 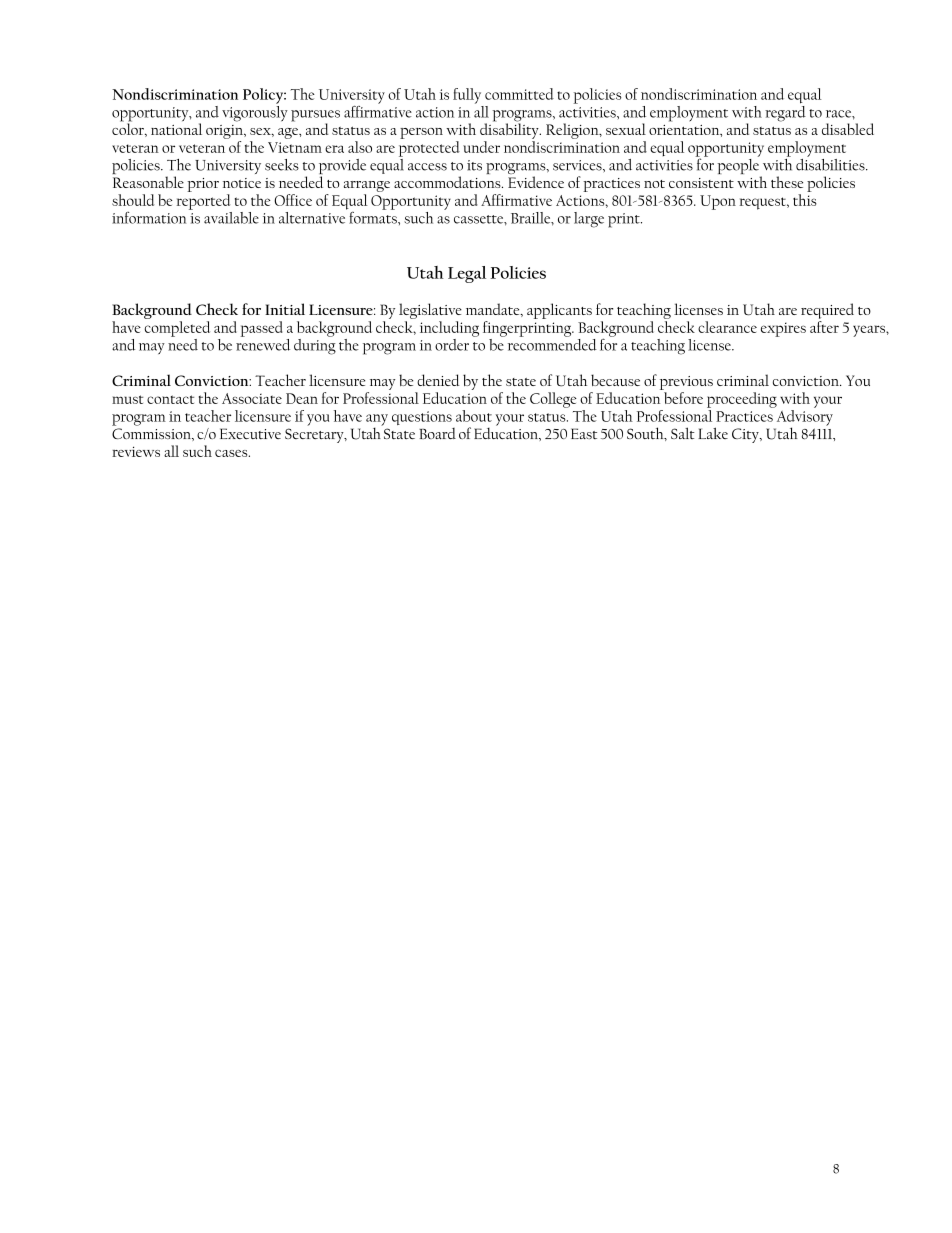 I want to click on City, so click(x=746, y=435).
